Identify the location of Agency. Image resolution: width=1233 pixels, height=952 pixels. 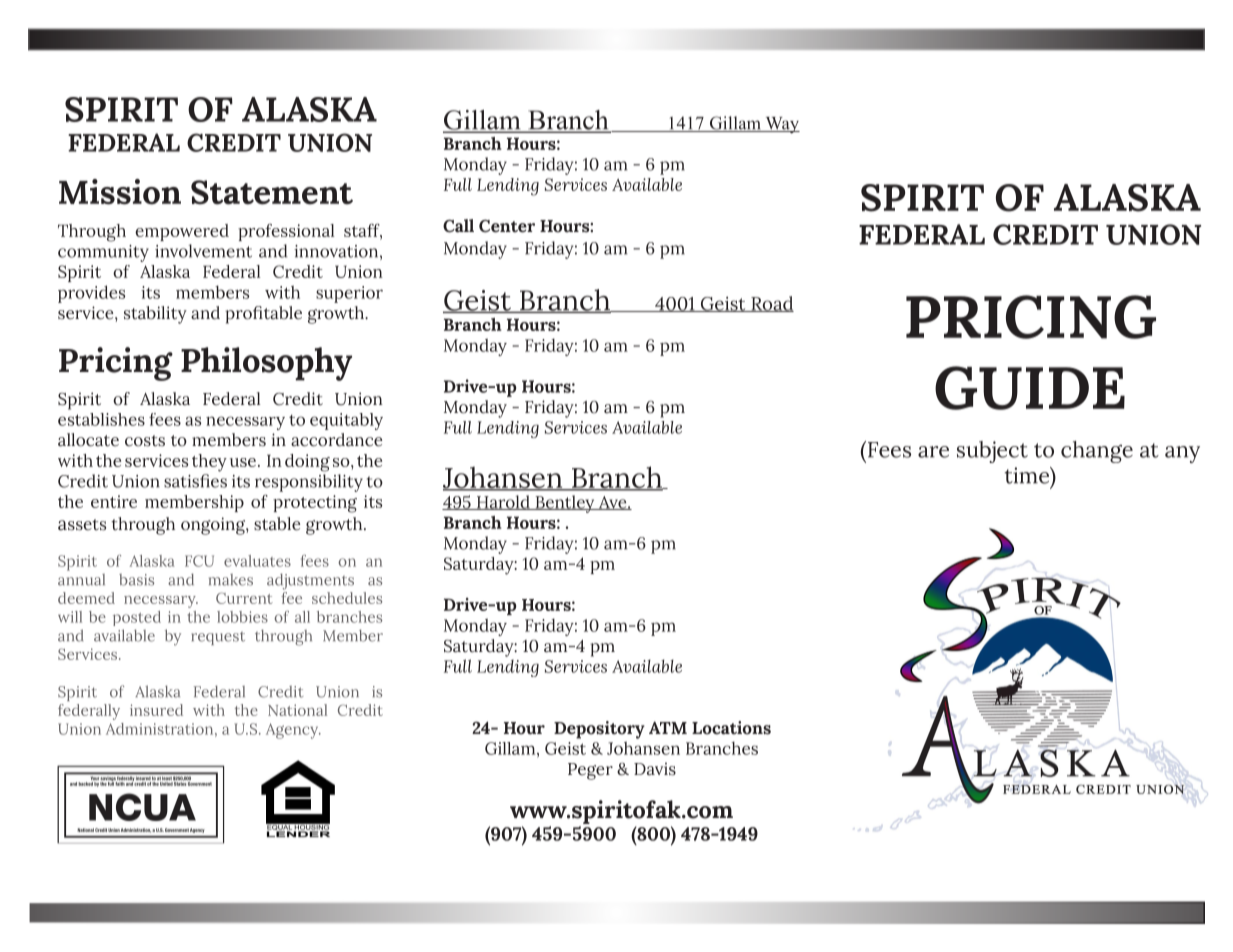
(293, 731).
